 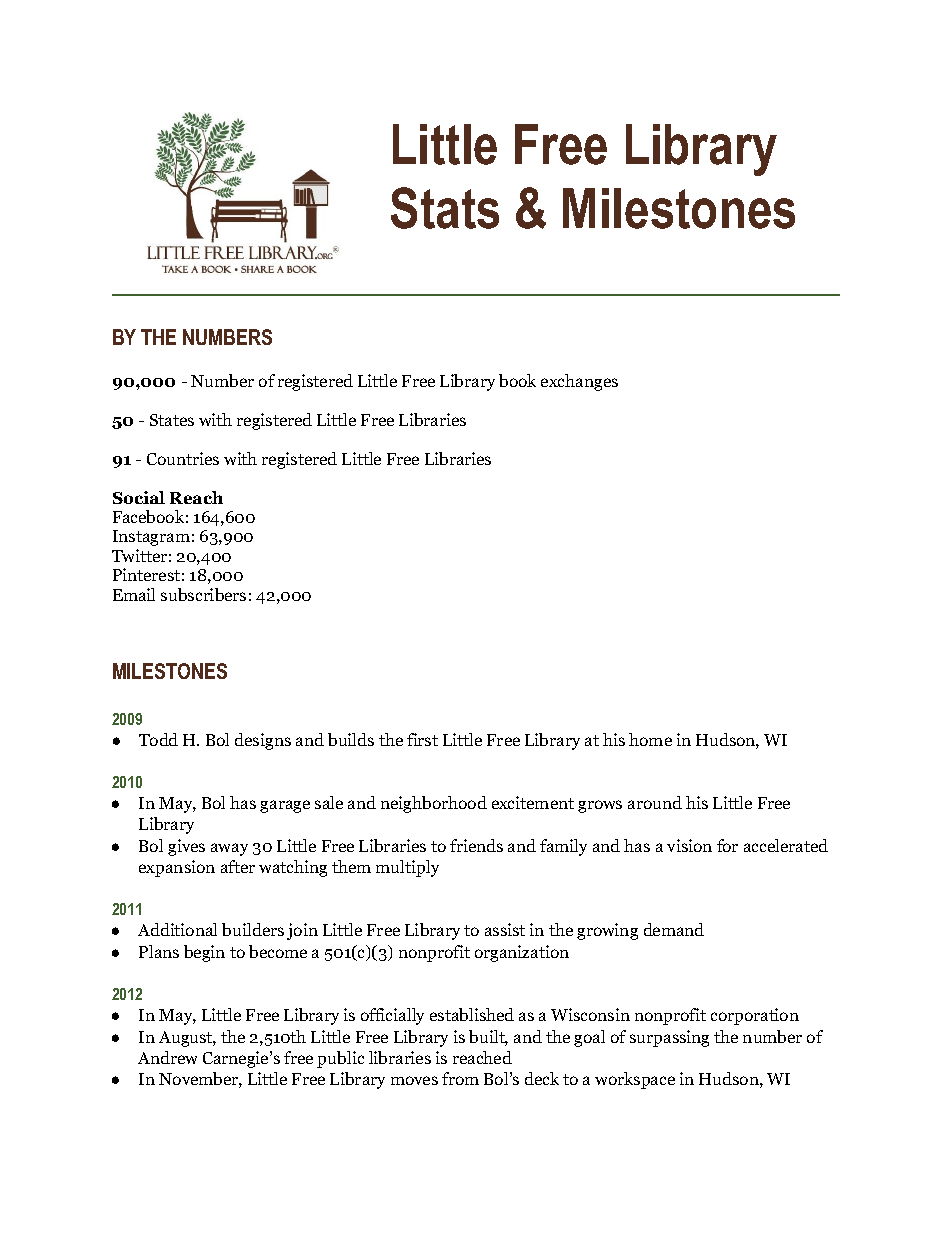 What do you see at coordinates (263, 741) in the page?
I see `designs` at bounding box center [263, 741].
